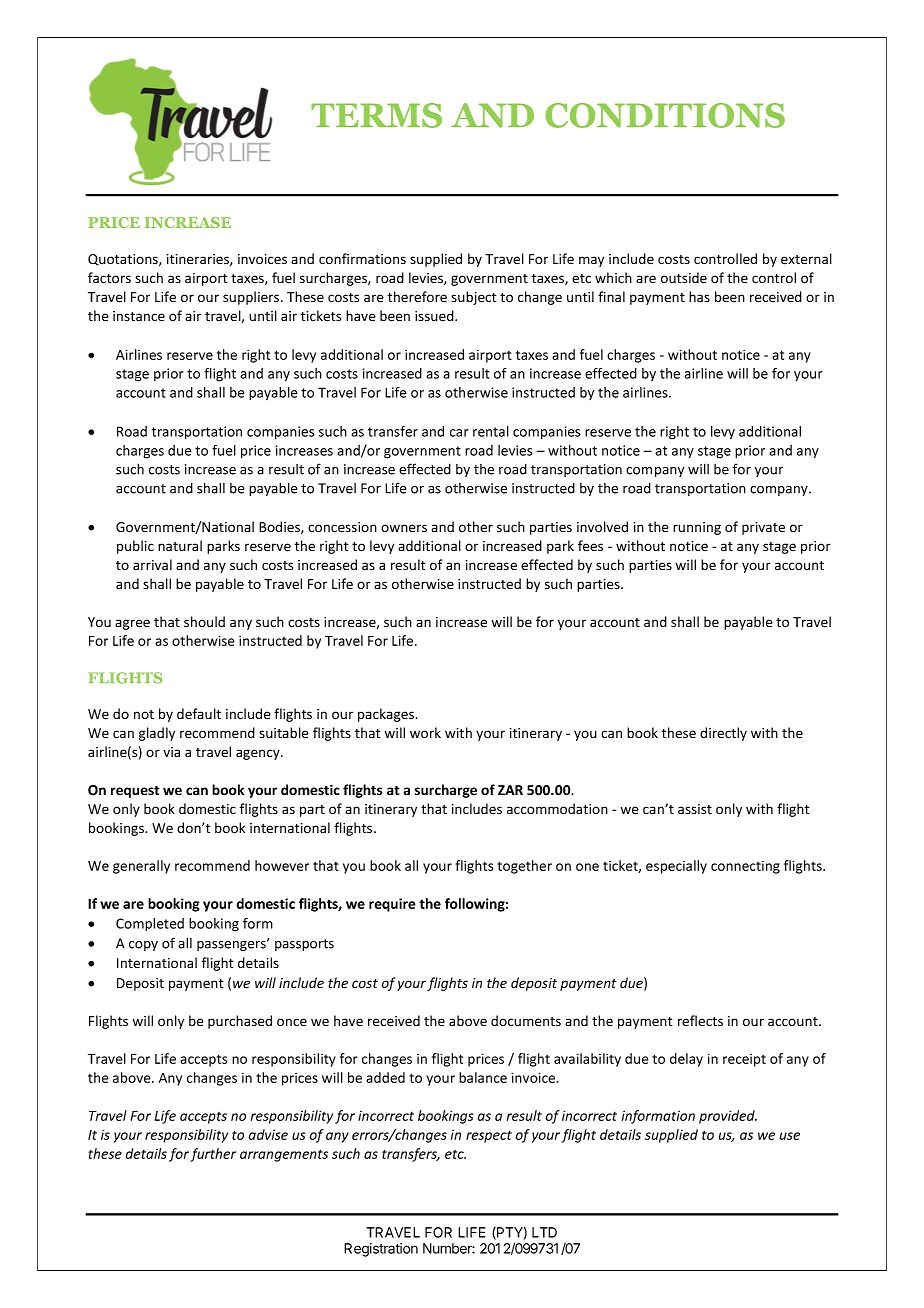 The width and height of the screenshot is (924, 1308). Describe the element at coordinates (376, 115) in the screenshot. I see `TERMS` at that location.
